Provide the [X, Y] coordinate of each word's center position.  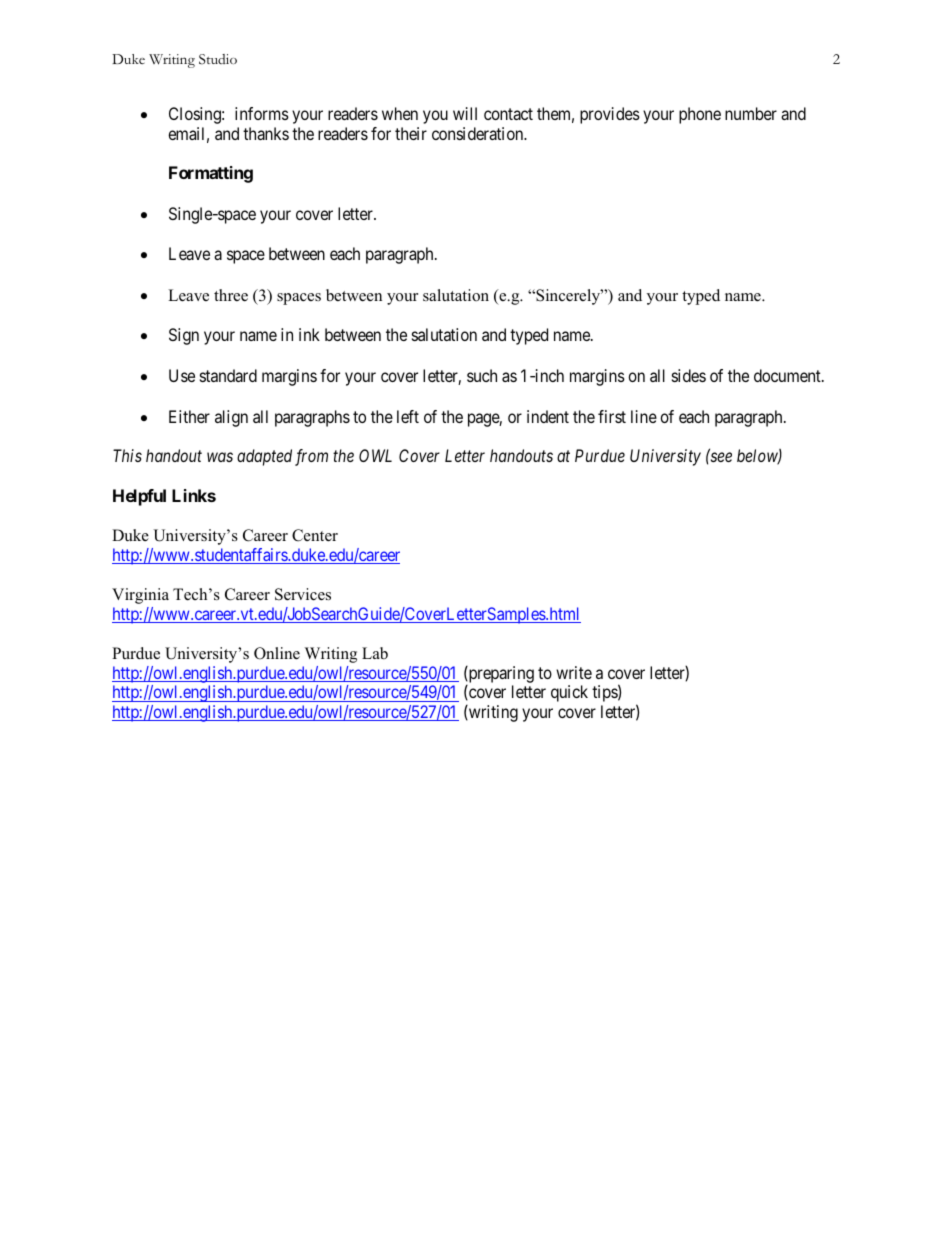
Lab [375, 653]
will [465, 113]
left [408, 416]
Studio [218, 59]
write [574, 672]
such [482, 375]
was [220, 457]
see [720, 457]
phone [700, 115]
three [231, 295]
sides [689, 375]
